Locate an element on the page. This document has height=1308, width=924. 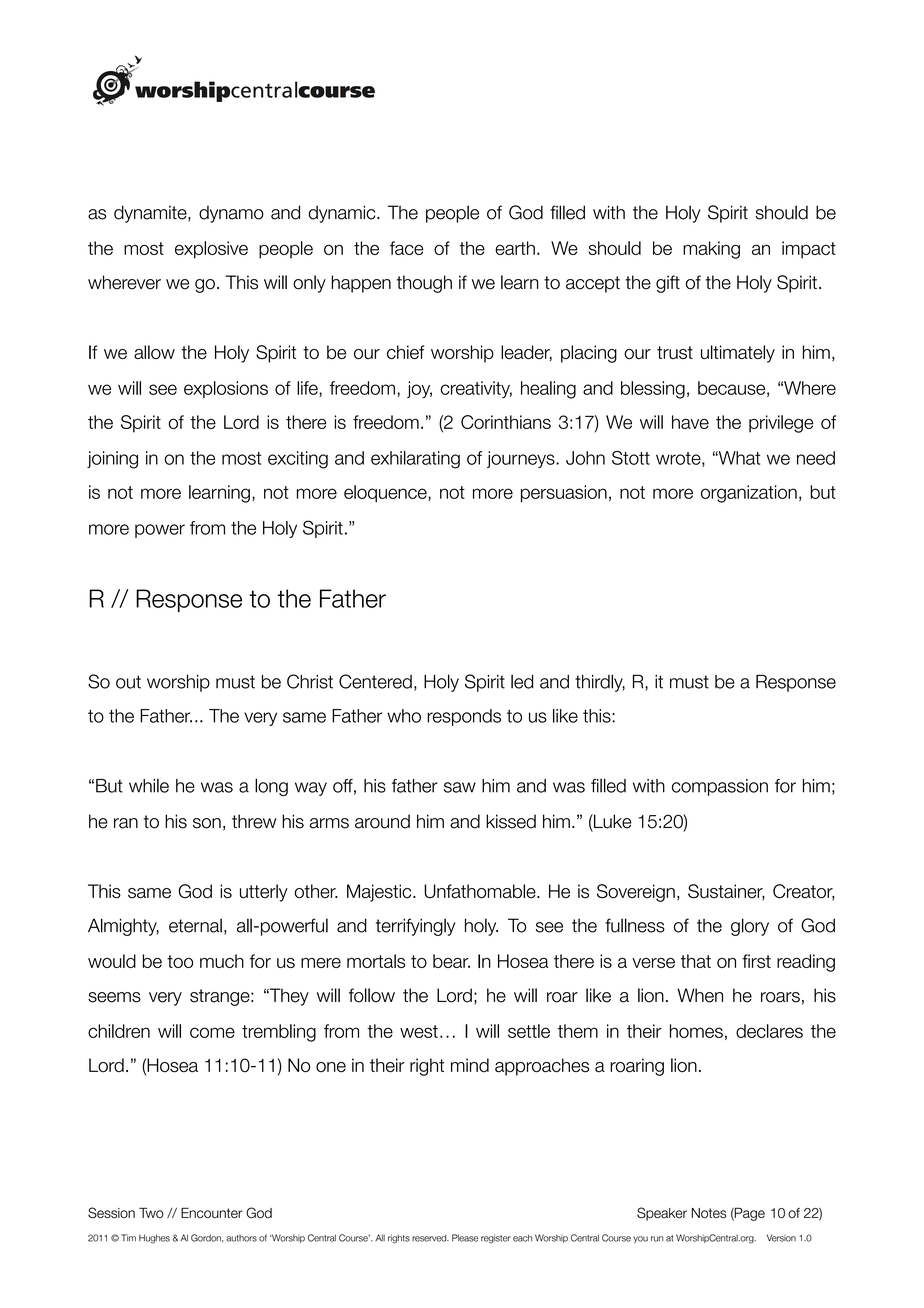
Please is located at coordinates (465, 1238).
